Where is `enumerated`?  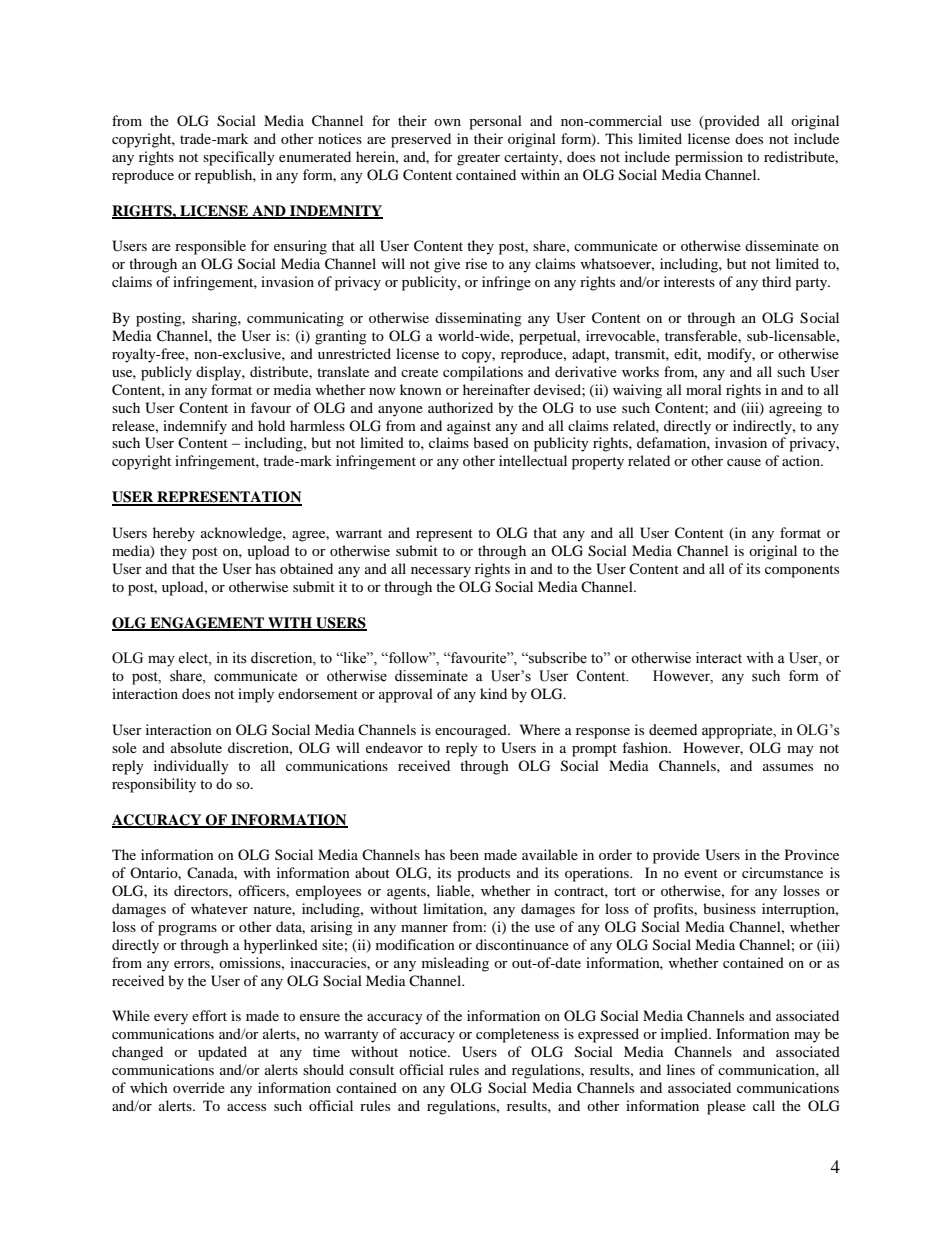
enumerated is located at coordinates (315, 156).
